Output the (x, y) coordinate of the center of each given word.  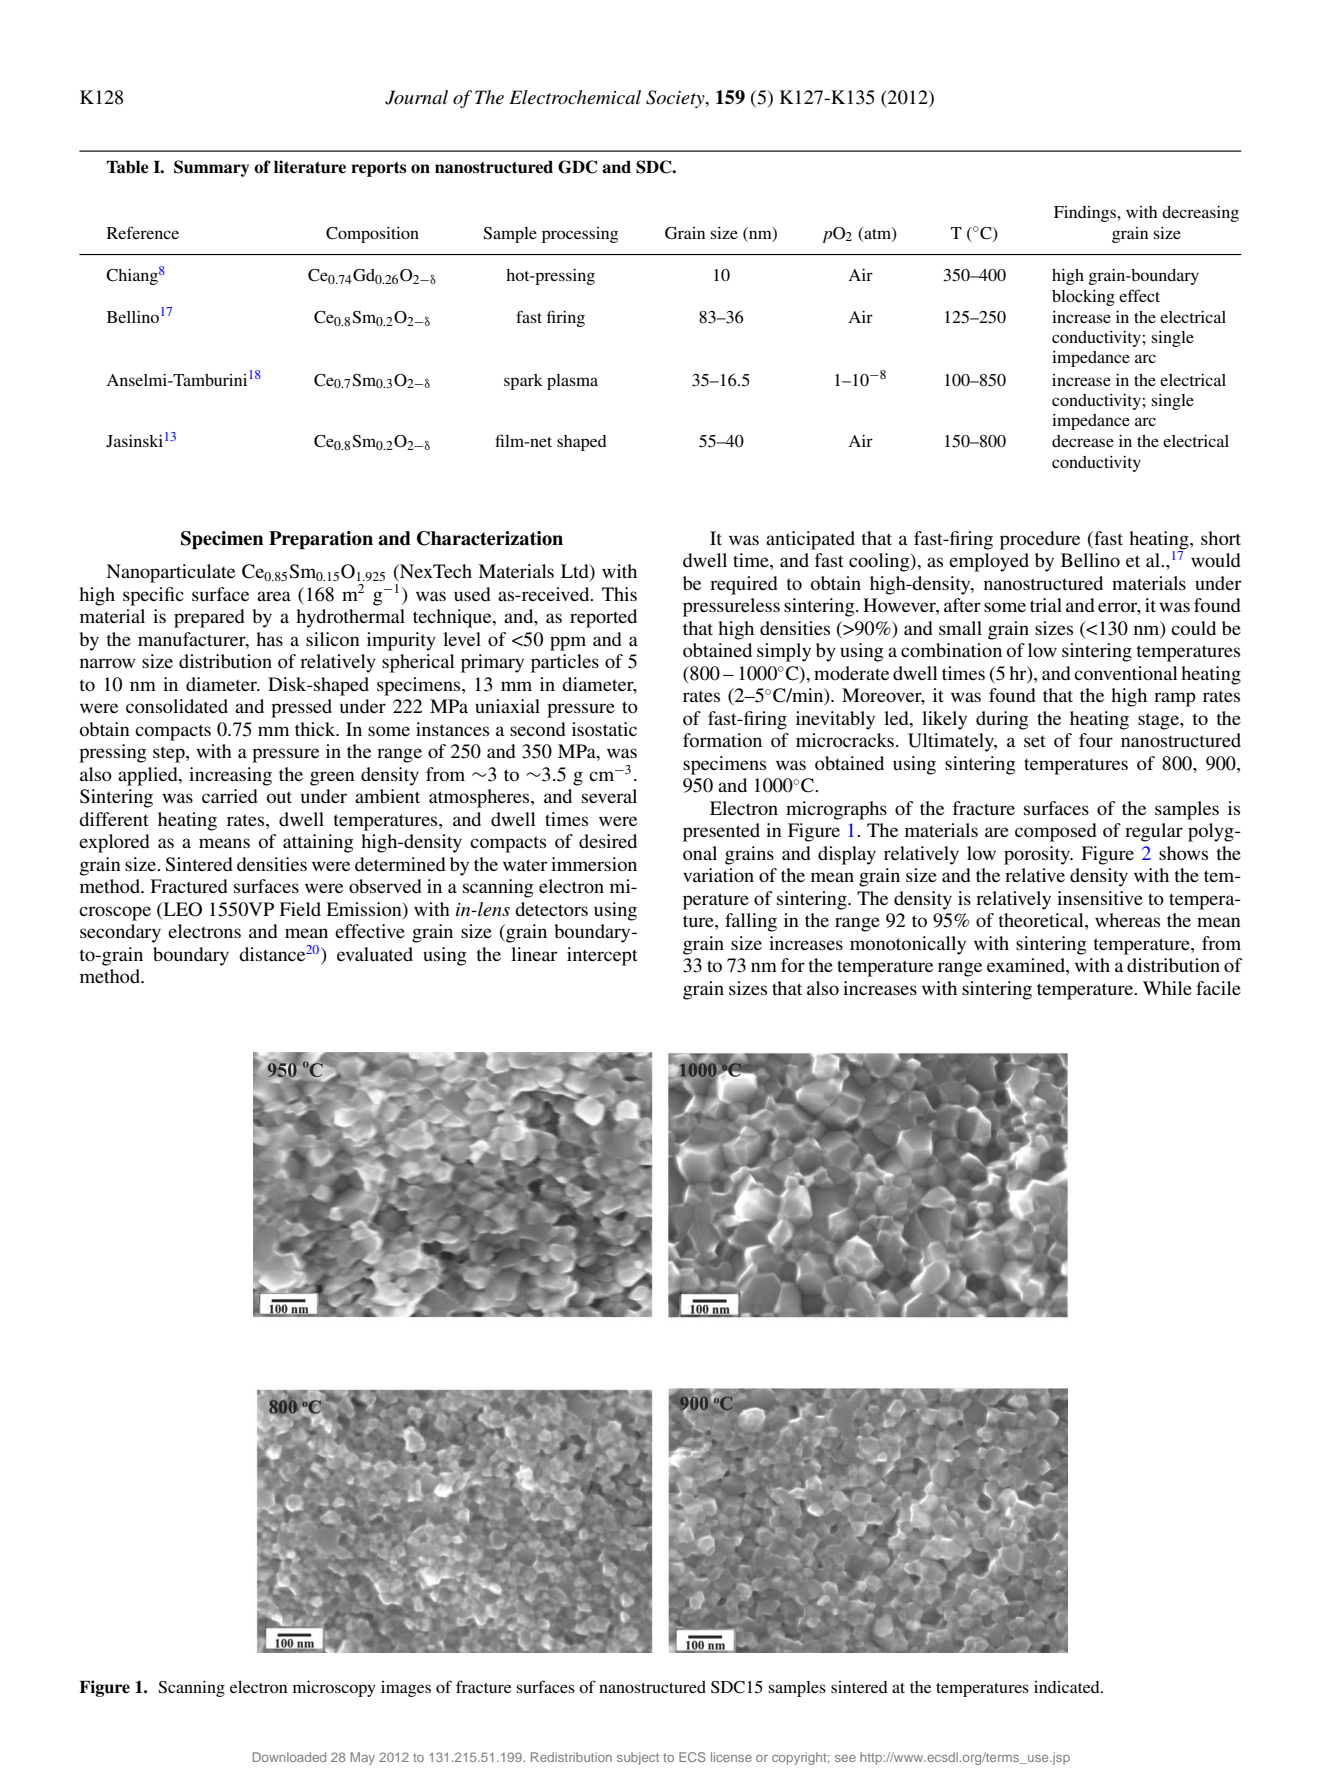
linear (534, 954)
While (1167, 988)
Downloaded (289, 1757)
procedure (1040, 540)
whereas (1127, 920)
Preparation (321, 540)
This (619, 594)
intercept (602, 956)
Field (300, 909)
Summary (211, 168)
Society (676, 99)
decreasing (1200, 213)
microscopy (334, 1688)
